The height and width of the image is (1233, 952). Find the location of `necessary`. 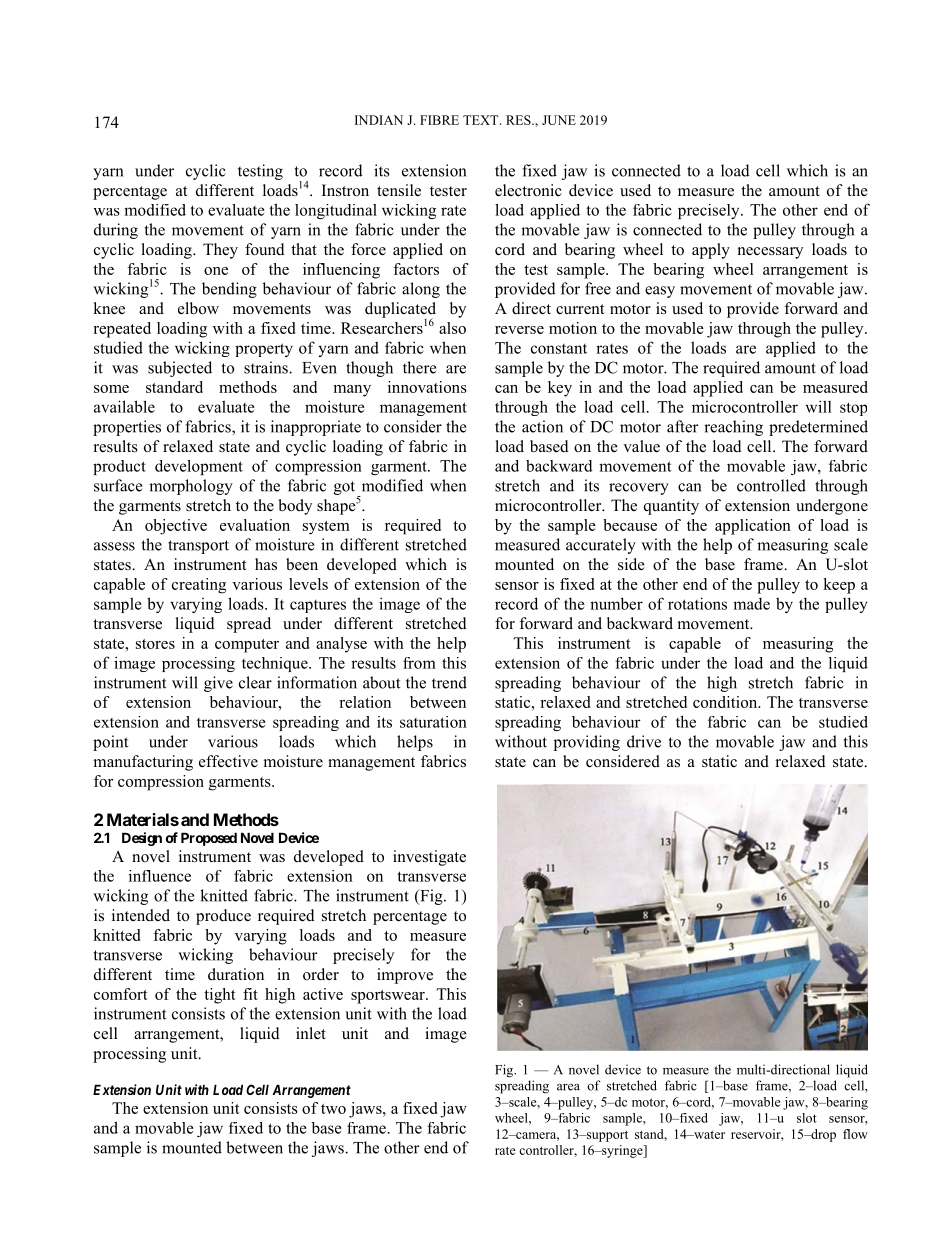

necessary is located at coordinates (770, 253).
